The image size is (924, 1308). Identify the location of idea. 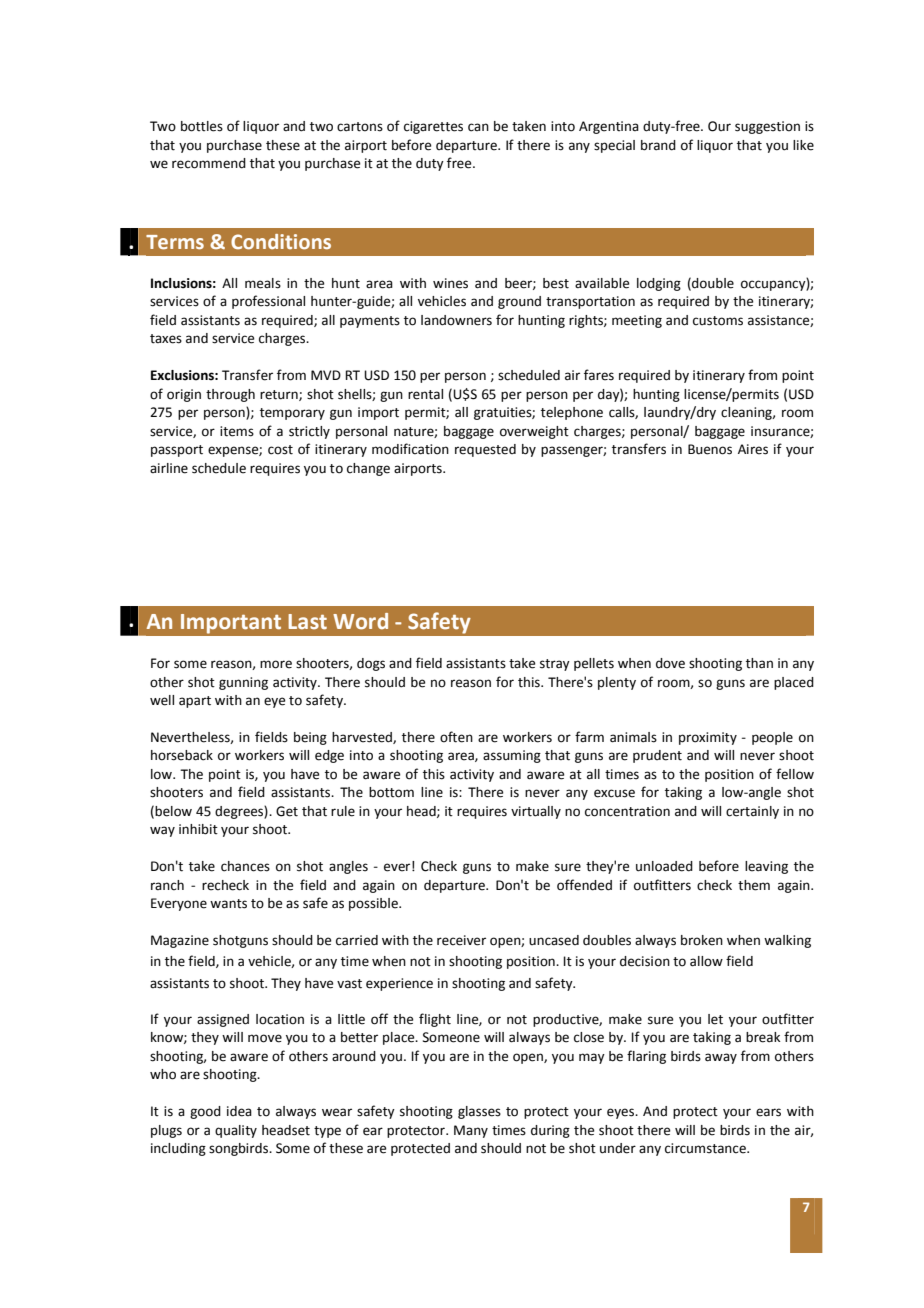
(239, 1111).
